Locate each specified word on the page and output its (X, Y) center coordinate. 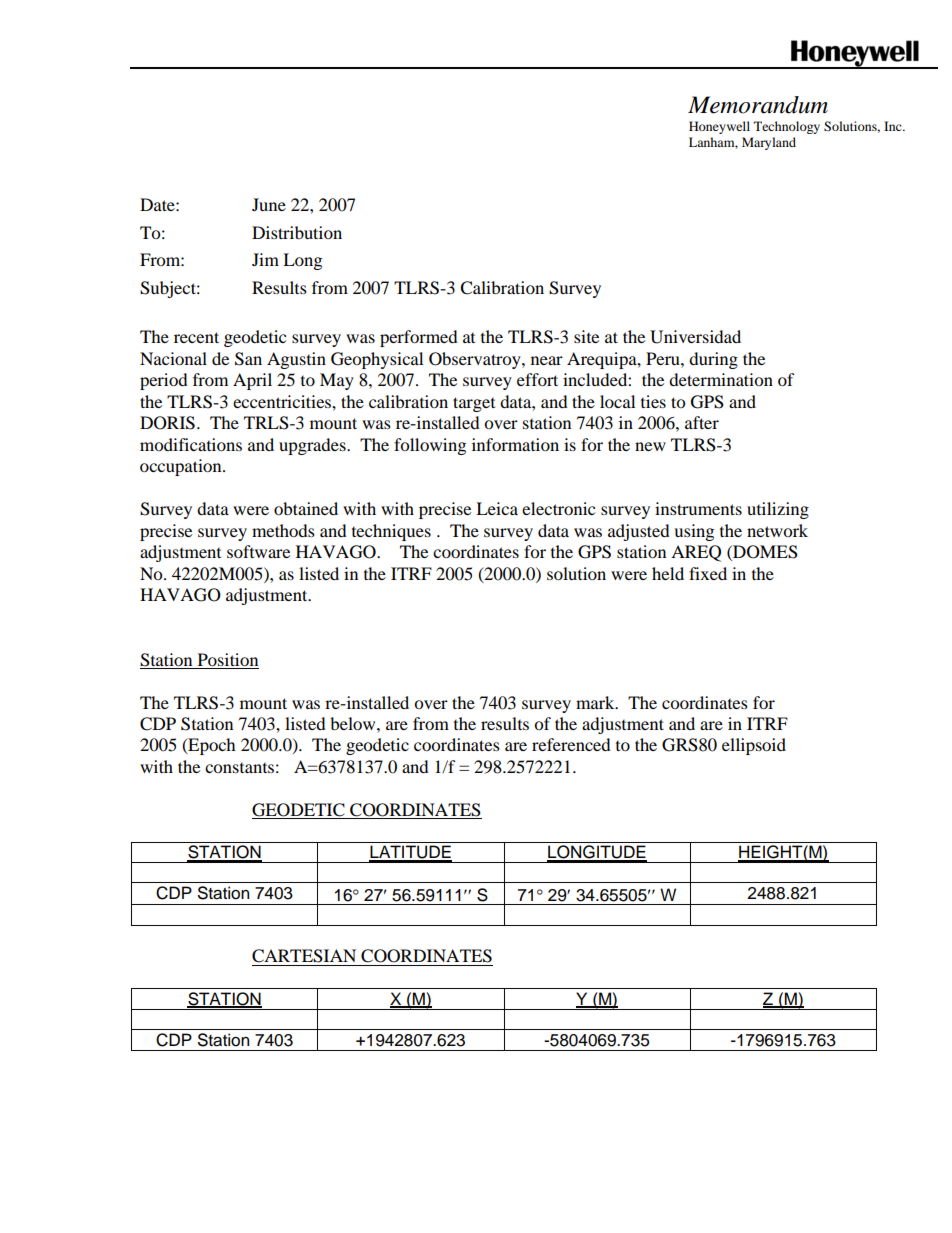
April (252, 381)
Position (228, 659)
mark (596, 702)
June (269, 204)
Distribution (297, 232)
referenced (571, 744)
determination (721, 379)
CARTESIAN (304, 956)
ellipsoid (754, 746)
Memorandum (758, 105)
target (474, 404)
